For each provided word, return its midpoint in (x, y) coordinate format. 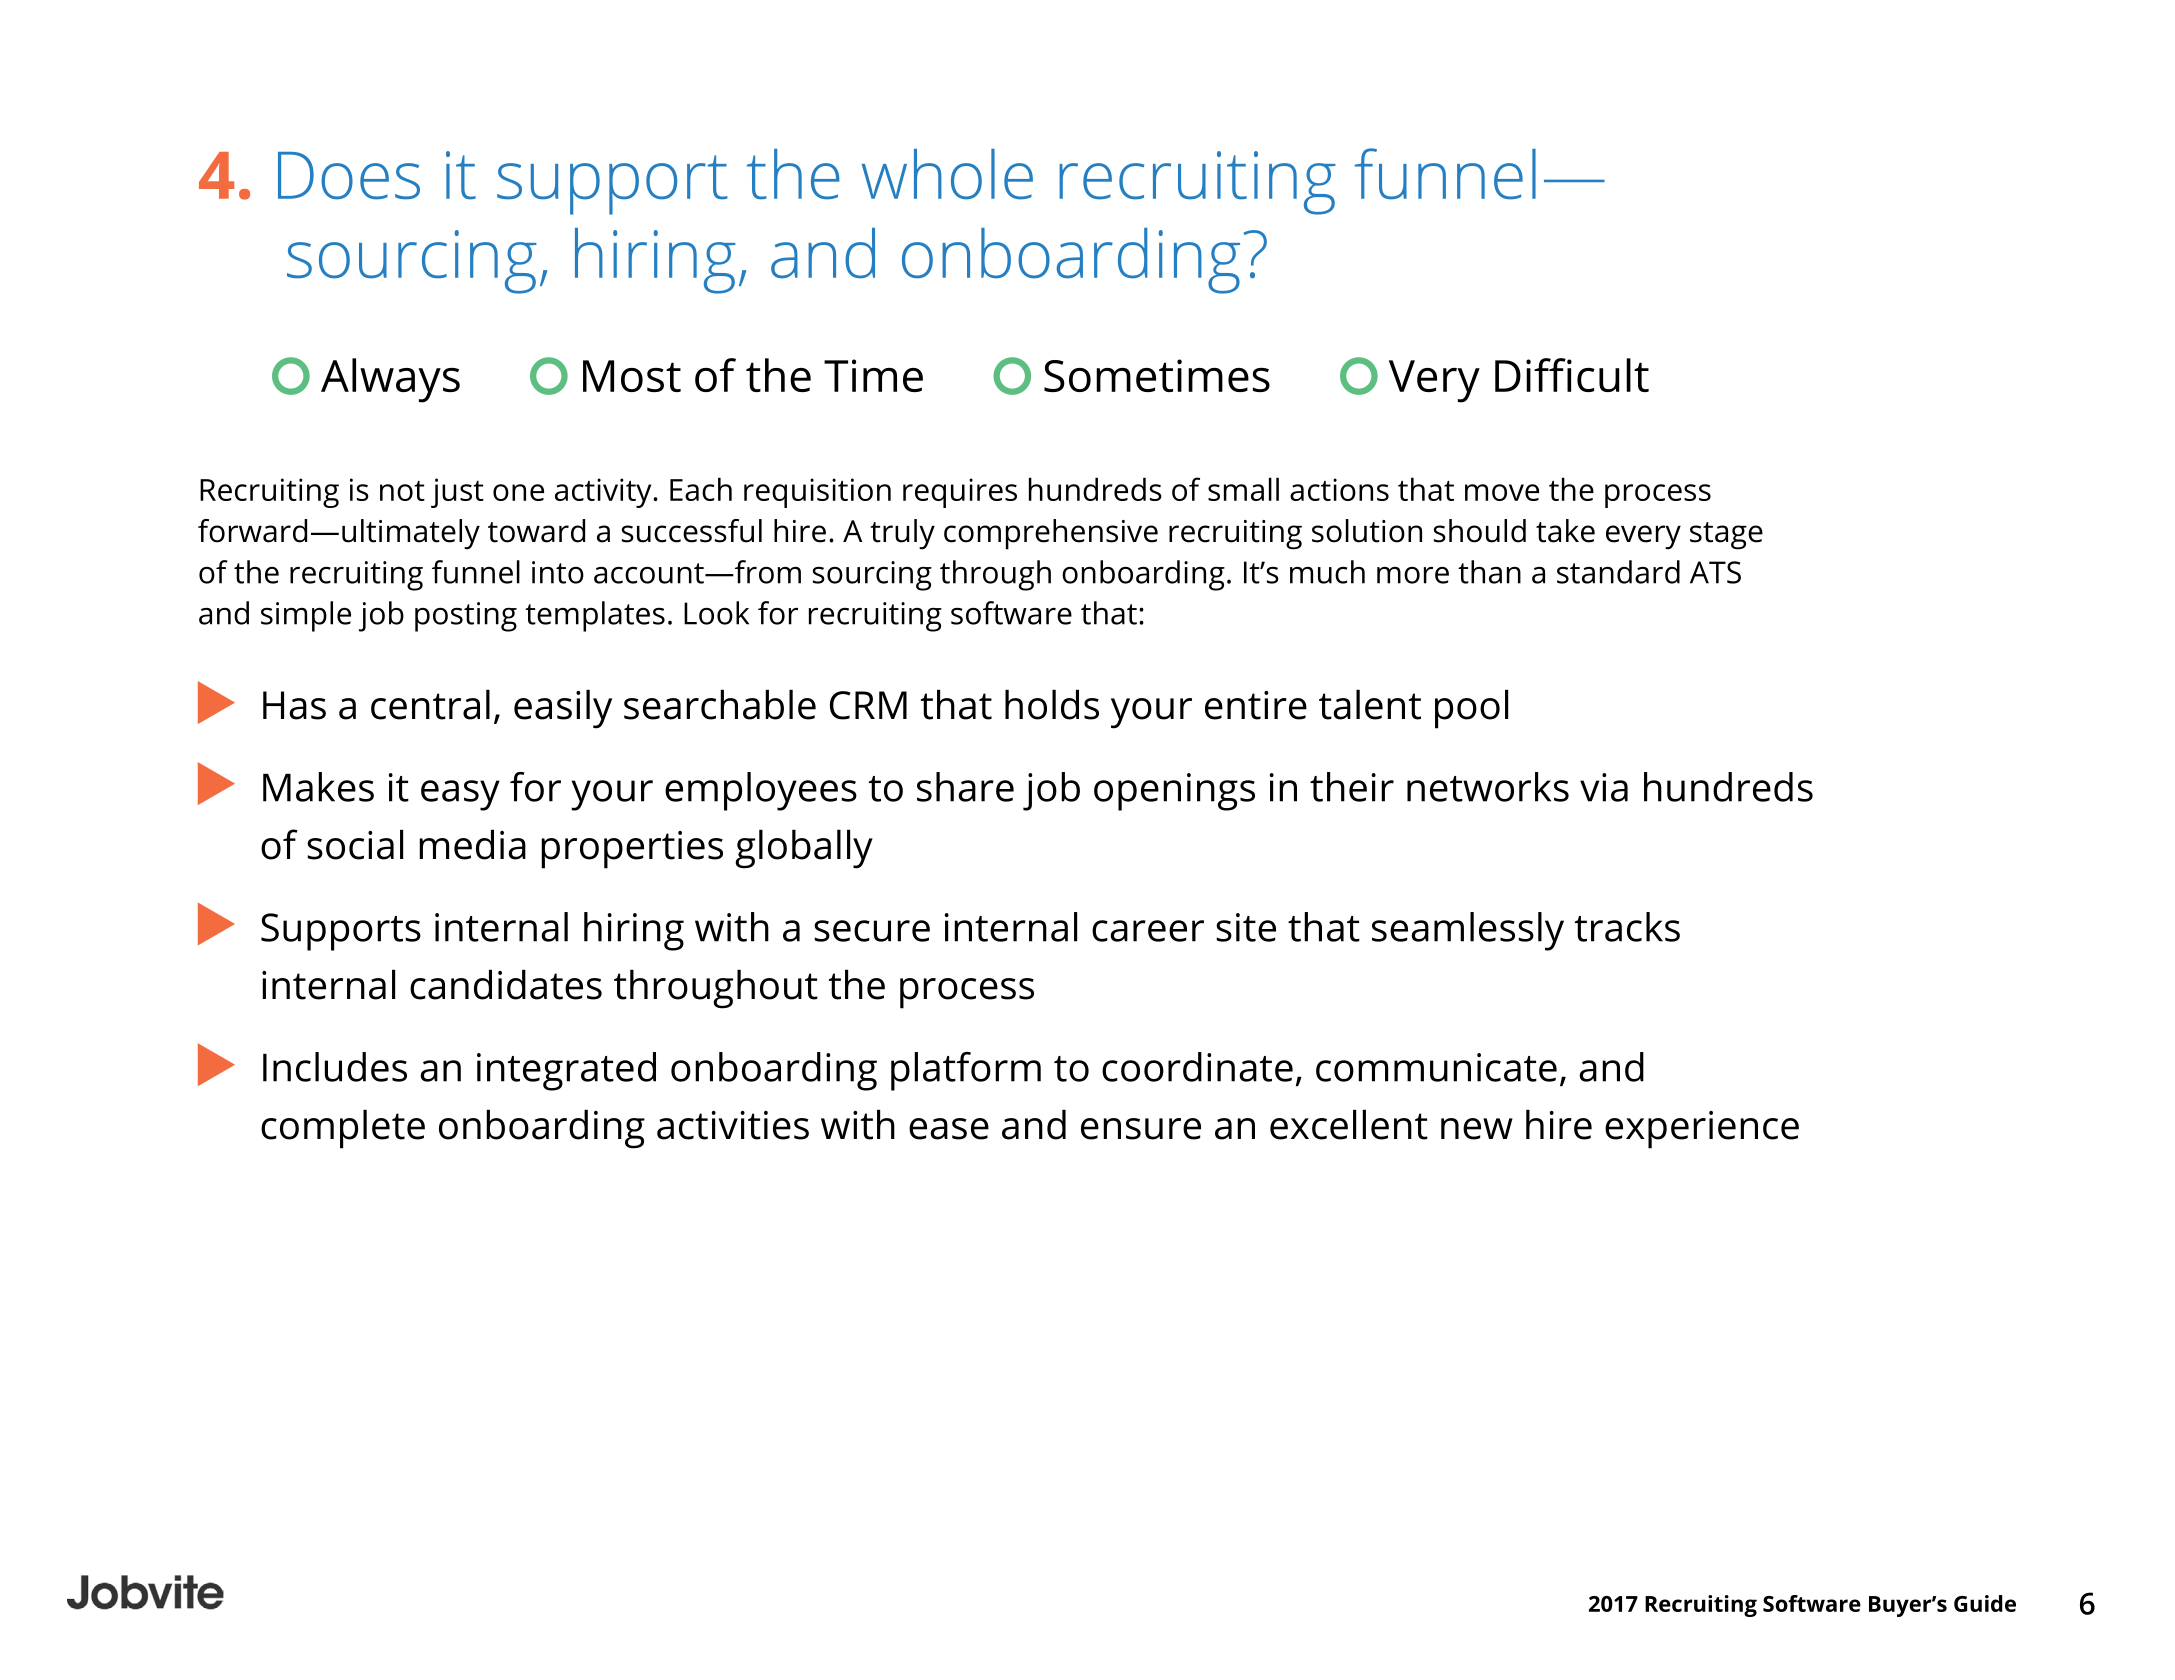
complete (343, 1129)
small (1243, 489)
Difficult (1572, 375)
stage (1726, 536)
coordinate (1197, 1067)
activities (733, 1125)
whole (947, 174)
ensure (1141, 1129)
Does (349, 176)
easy (460, 795)
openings (1174, 792)
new (1477, 1129)
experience (1702, 1130)
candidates (506, 984)
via (1604, 787)
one (518, 492)
